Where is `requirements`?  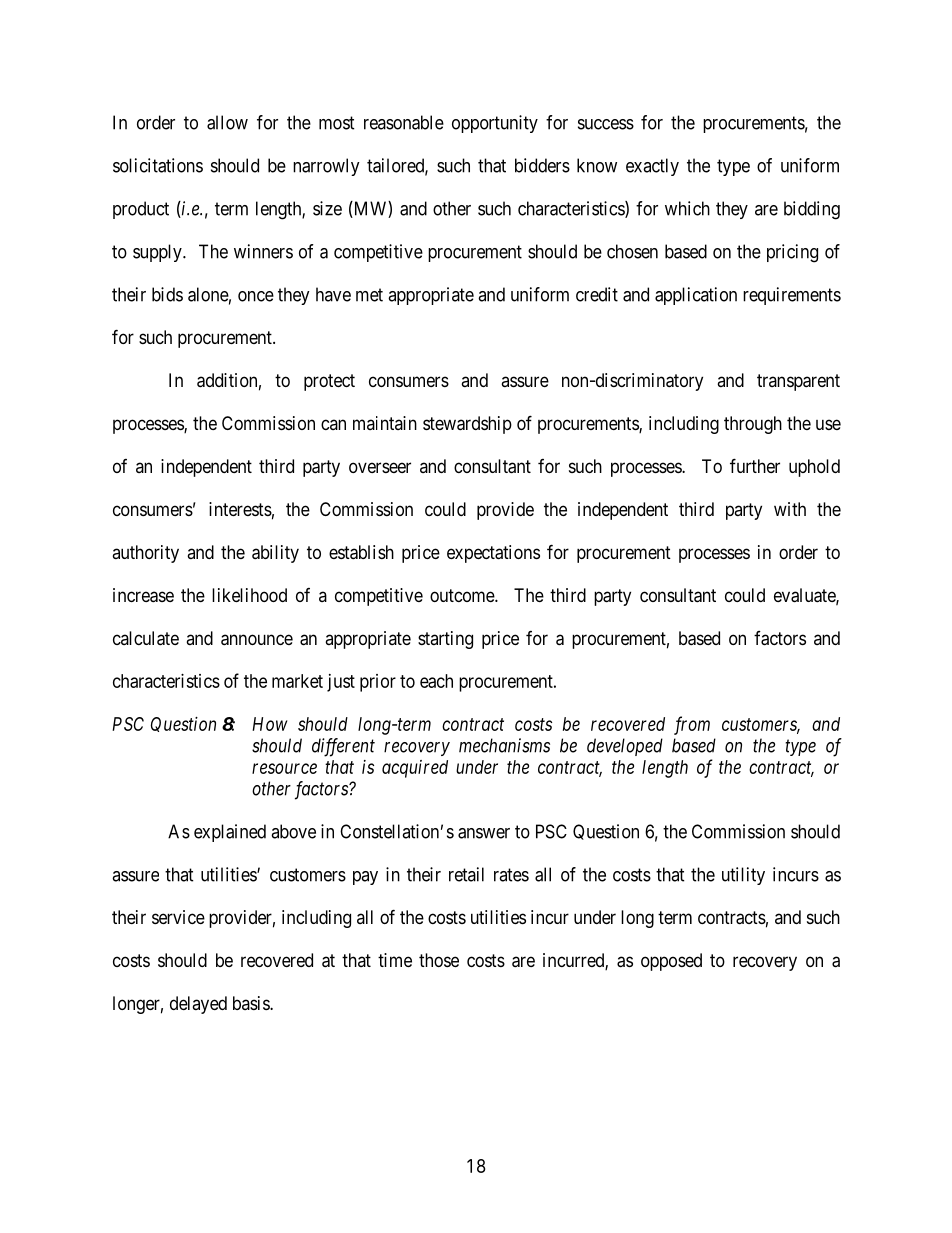
requirements is located at coordinates (792, 296).
